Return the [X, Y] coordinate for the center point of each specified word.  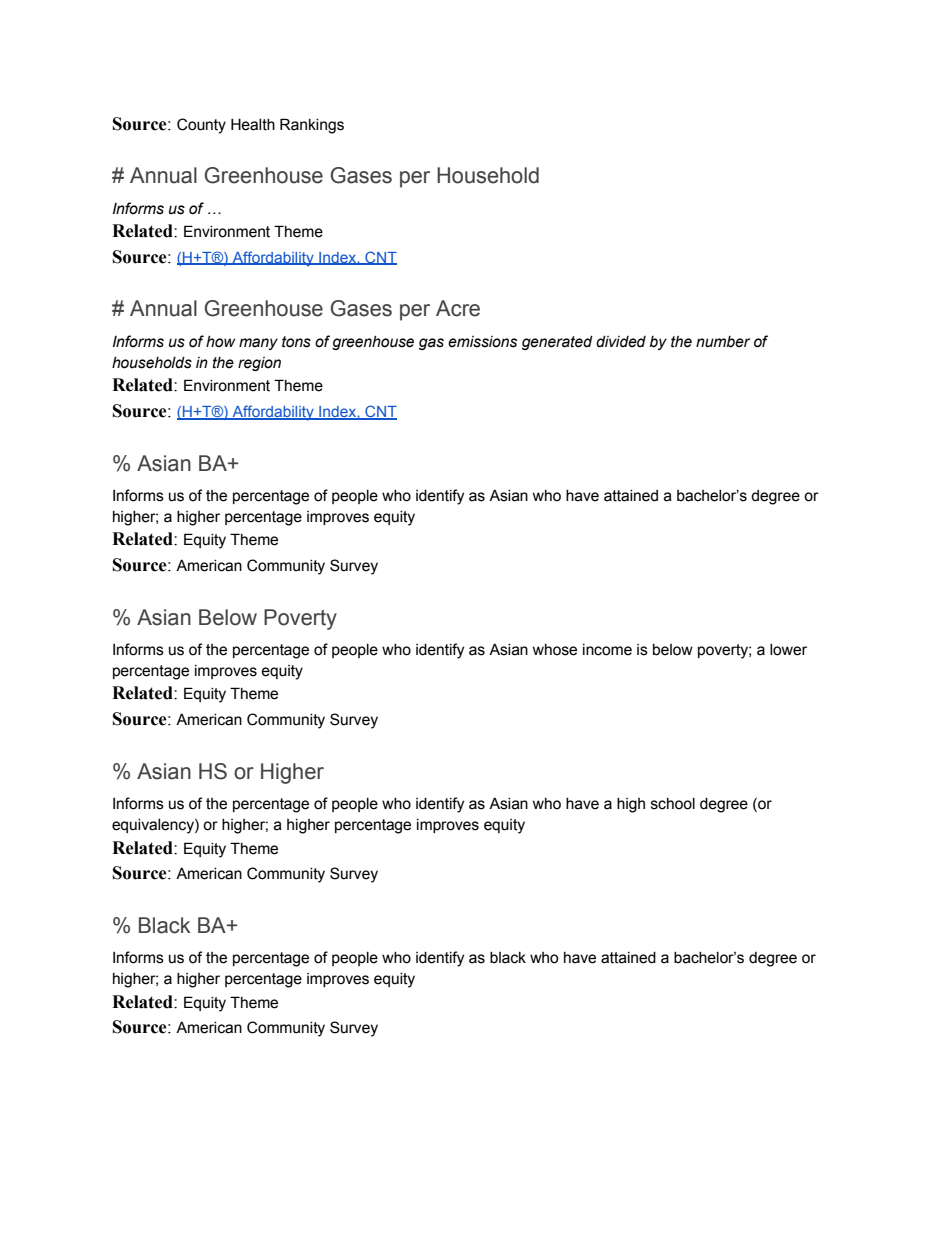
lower [788, 650]
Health [253, 124]
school [673, 804]
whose [555, 650]
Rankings [312, 126]
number [723, 342]
